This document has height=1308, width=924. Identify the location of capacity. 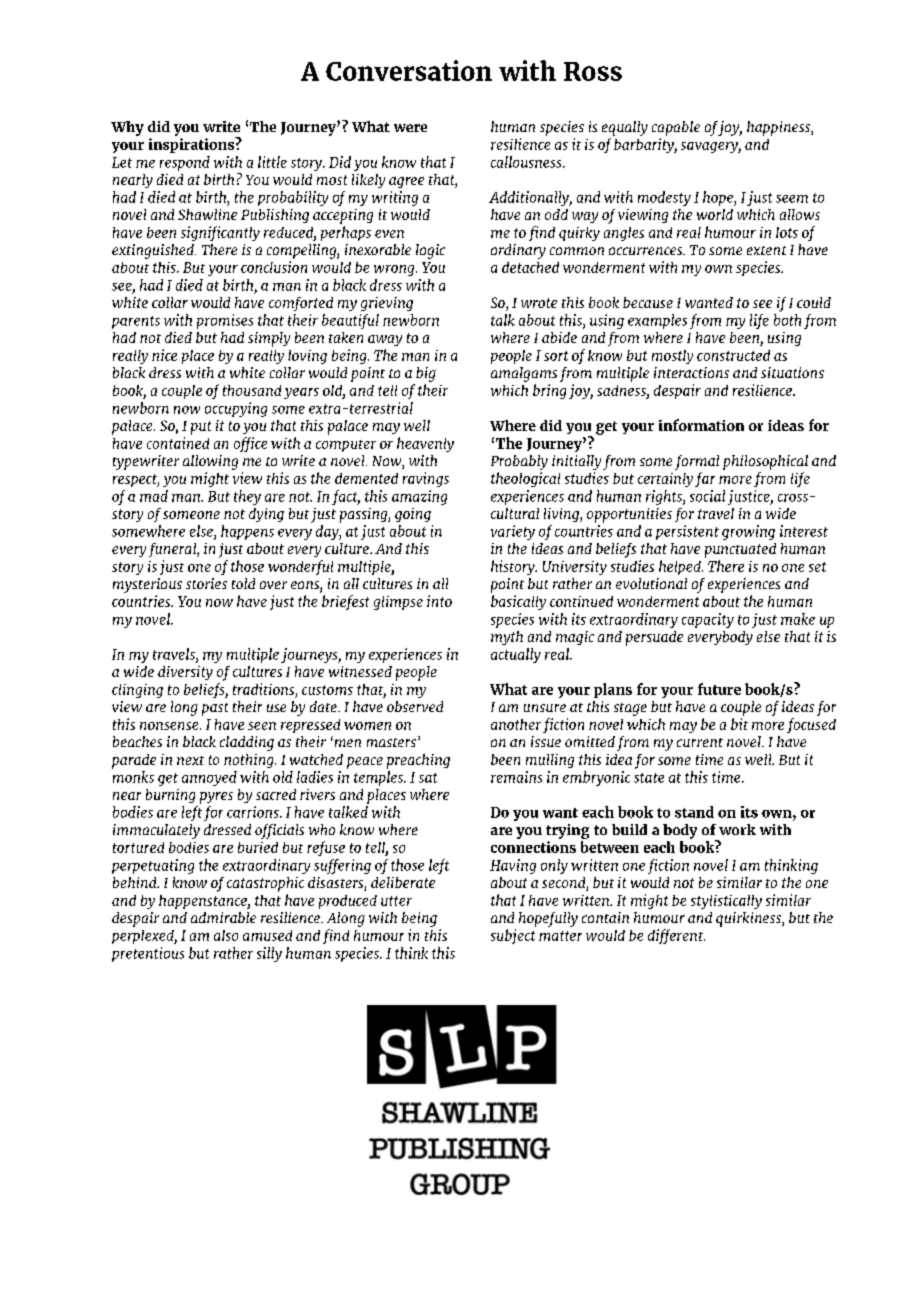
(708, 620).
